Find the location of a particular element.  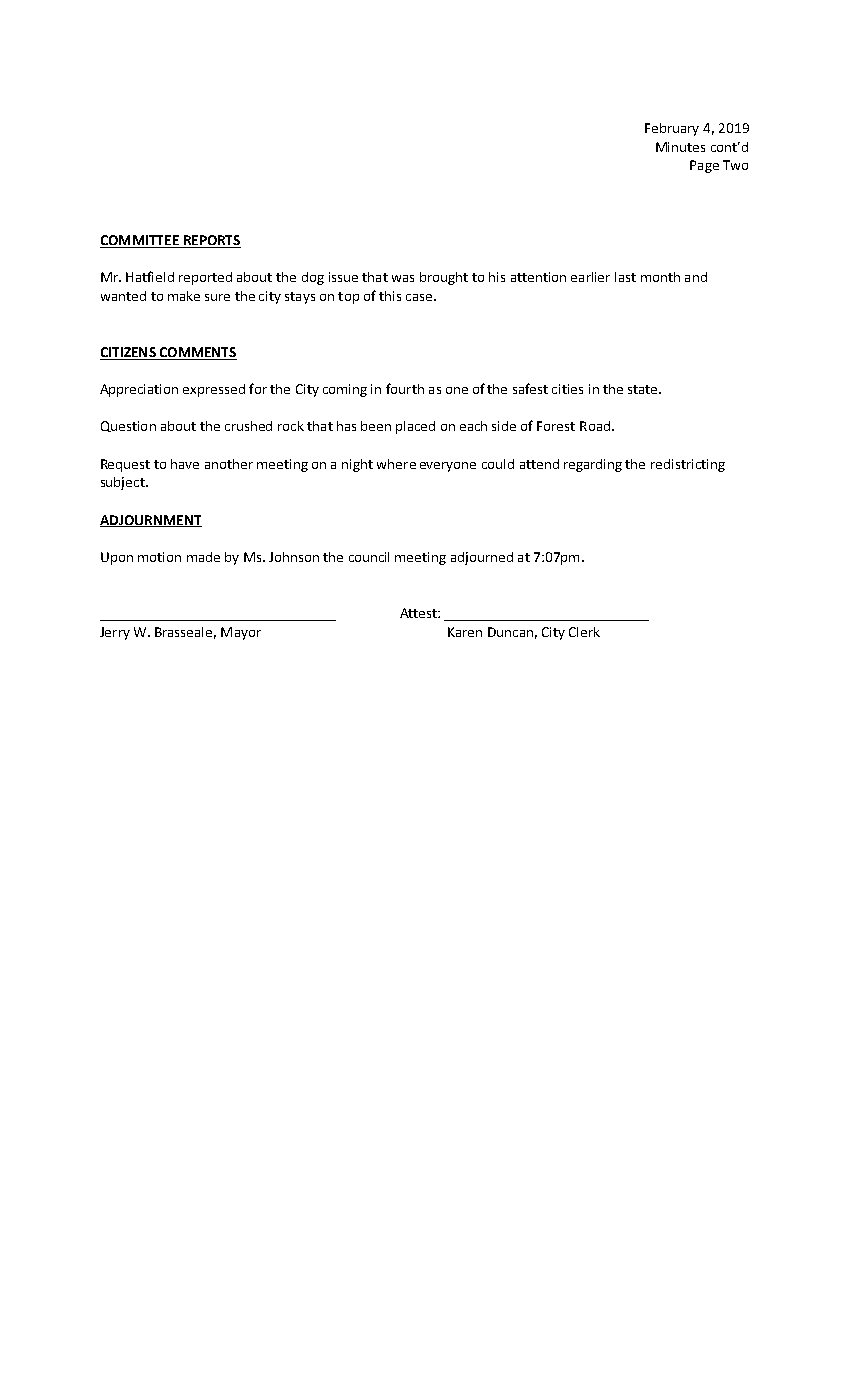

ADJOURNMENT is located at coordinates (151, 521).
